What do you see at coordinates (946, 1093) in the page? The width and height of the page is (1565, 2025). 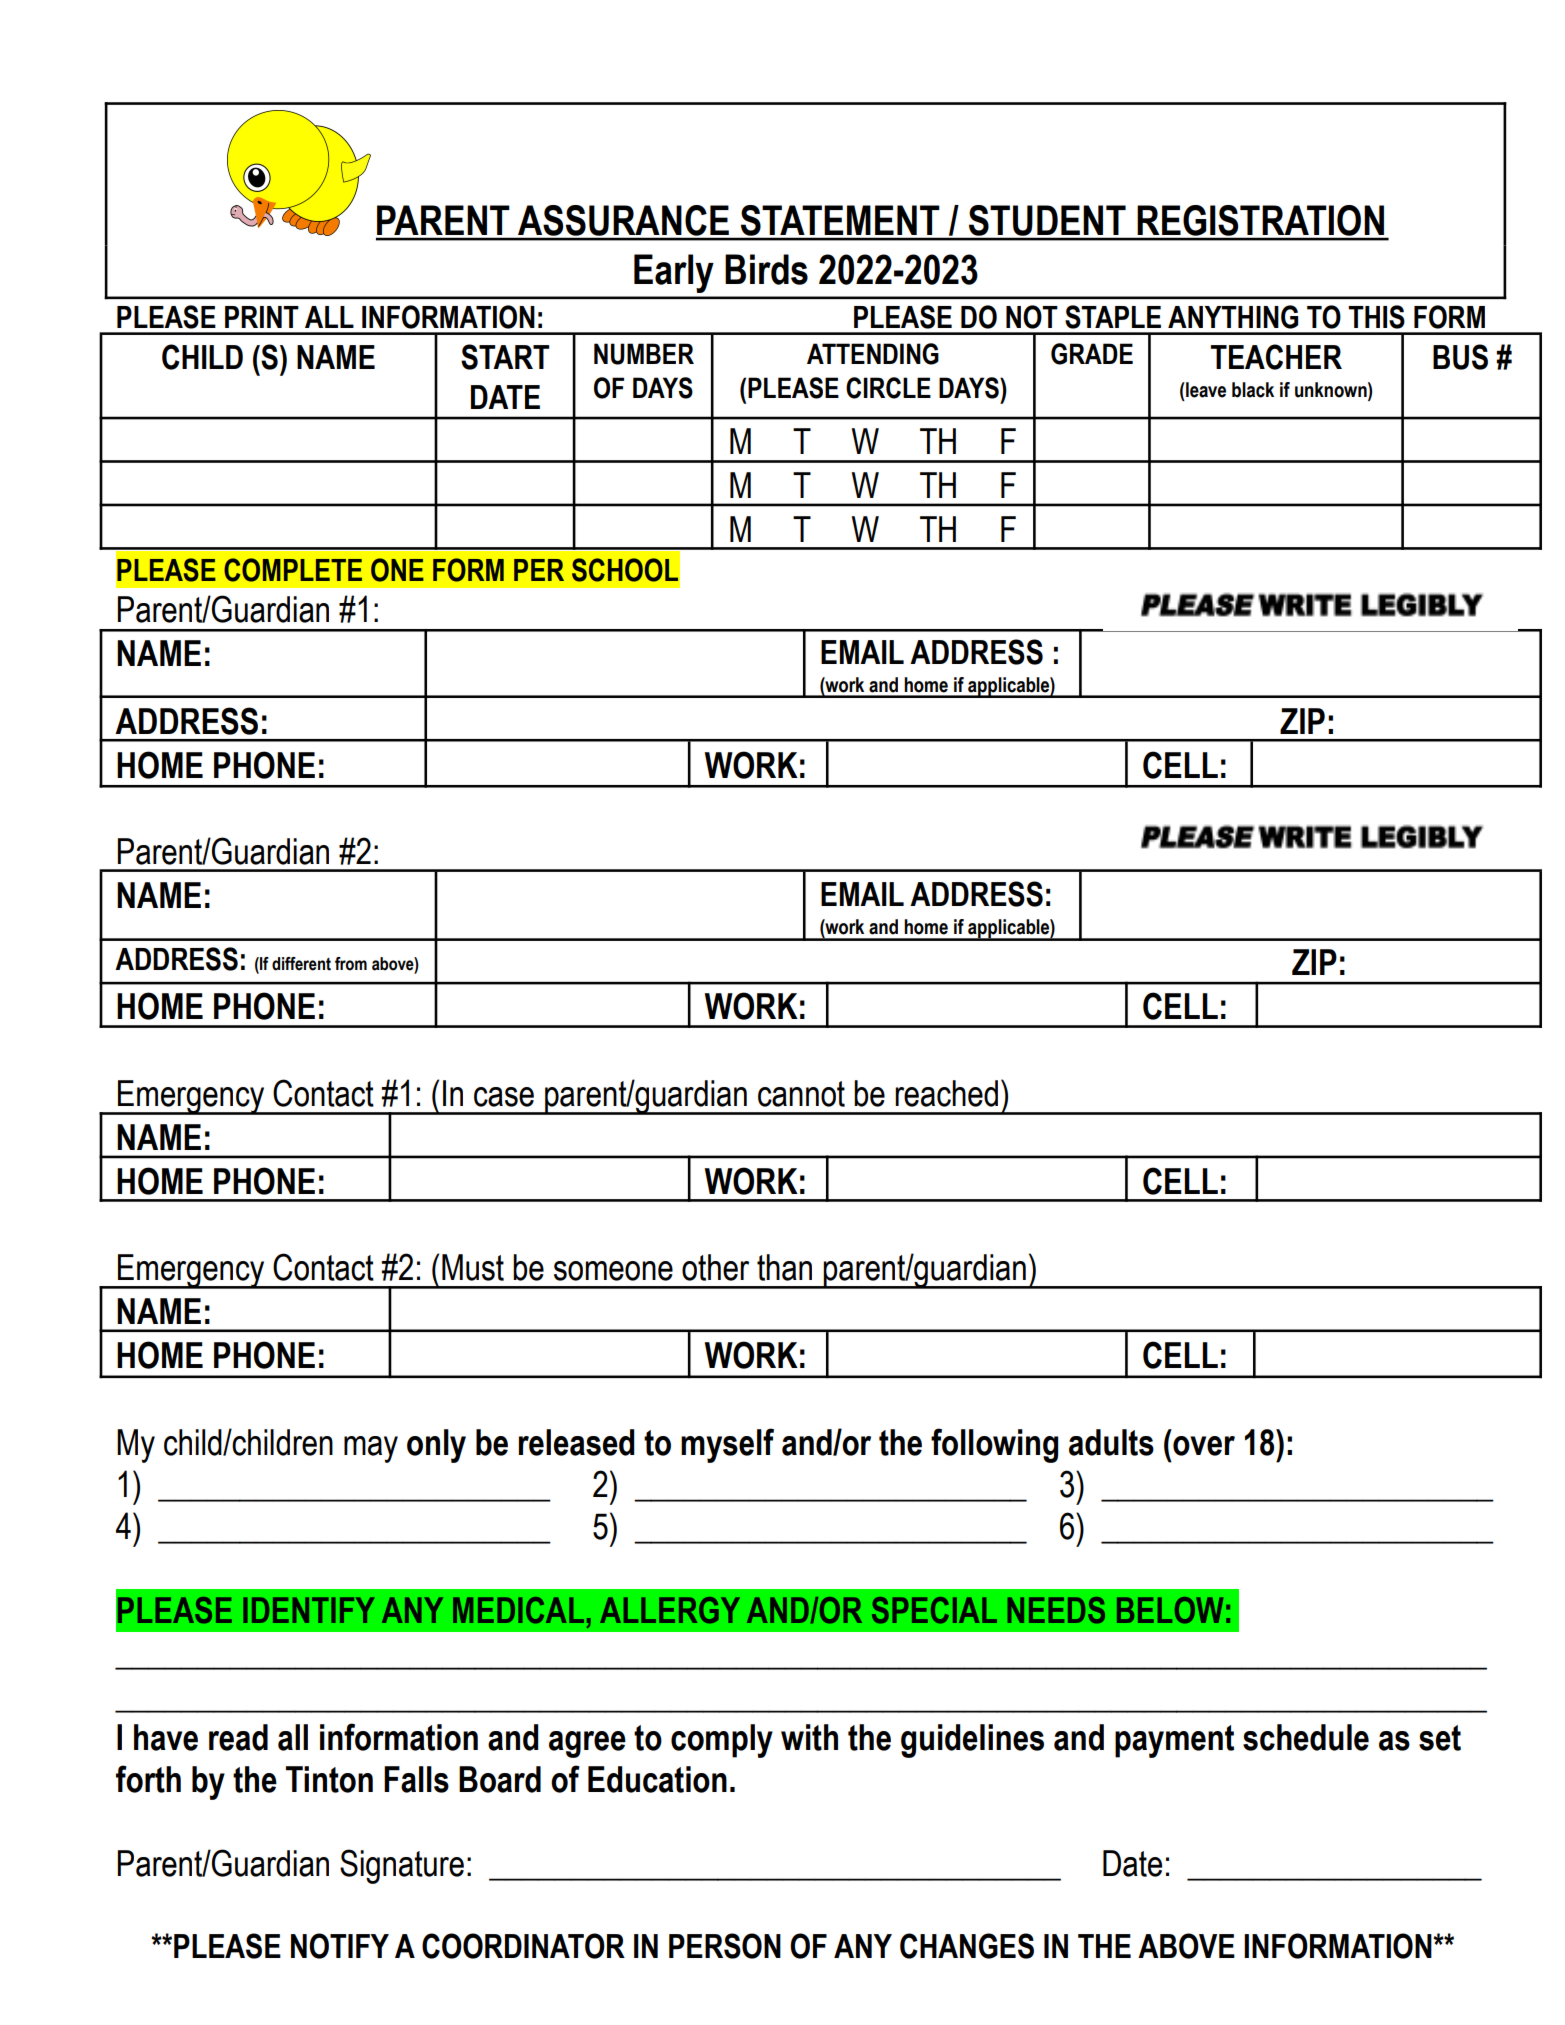 I see `reached` at bounding box center [946, 1093].
